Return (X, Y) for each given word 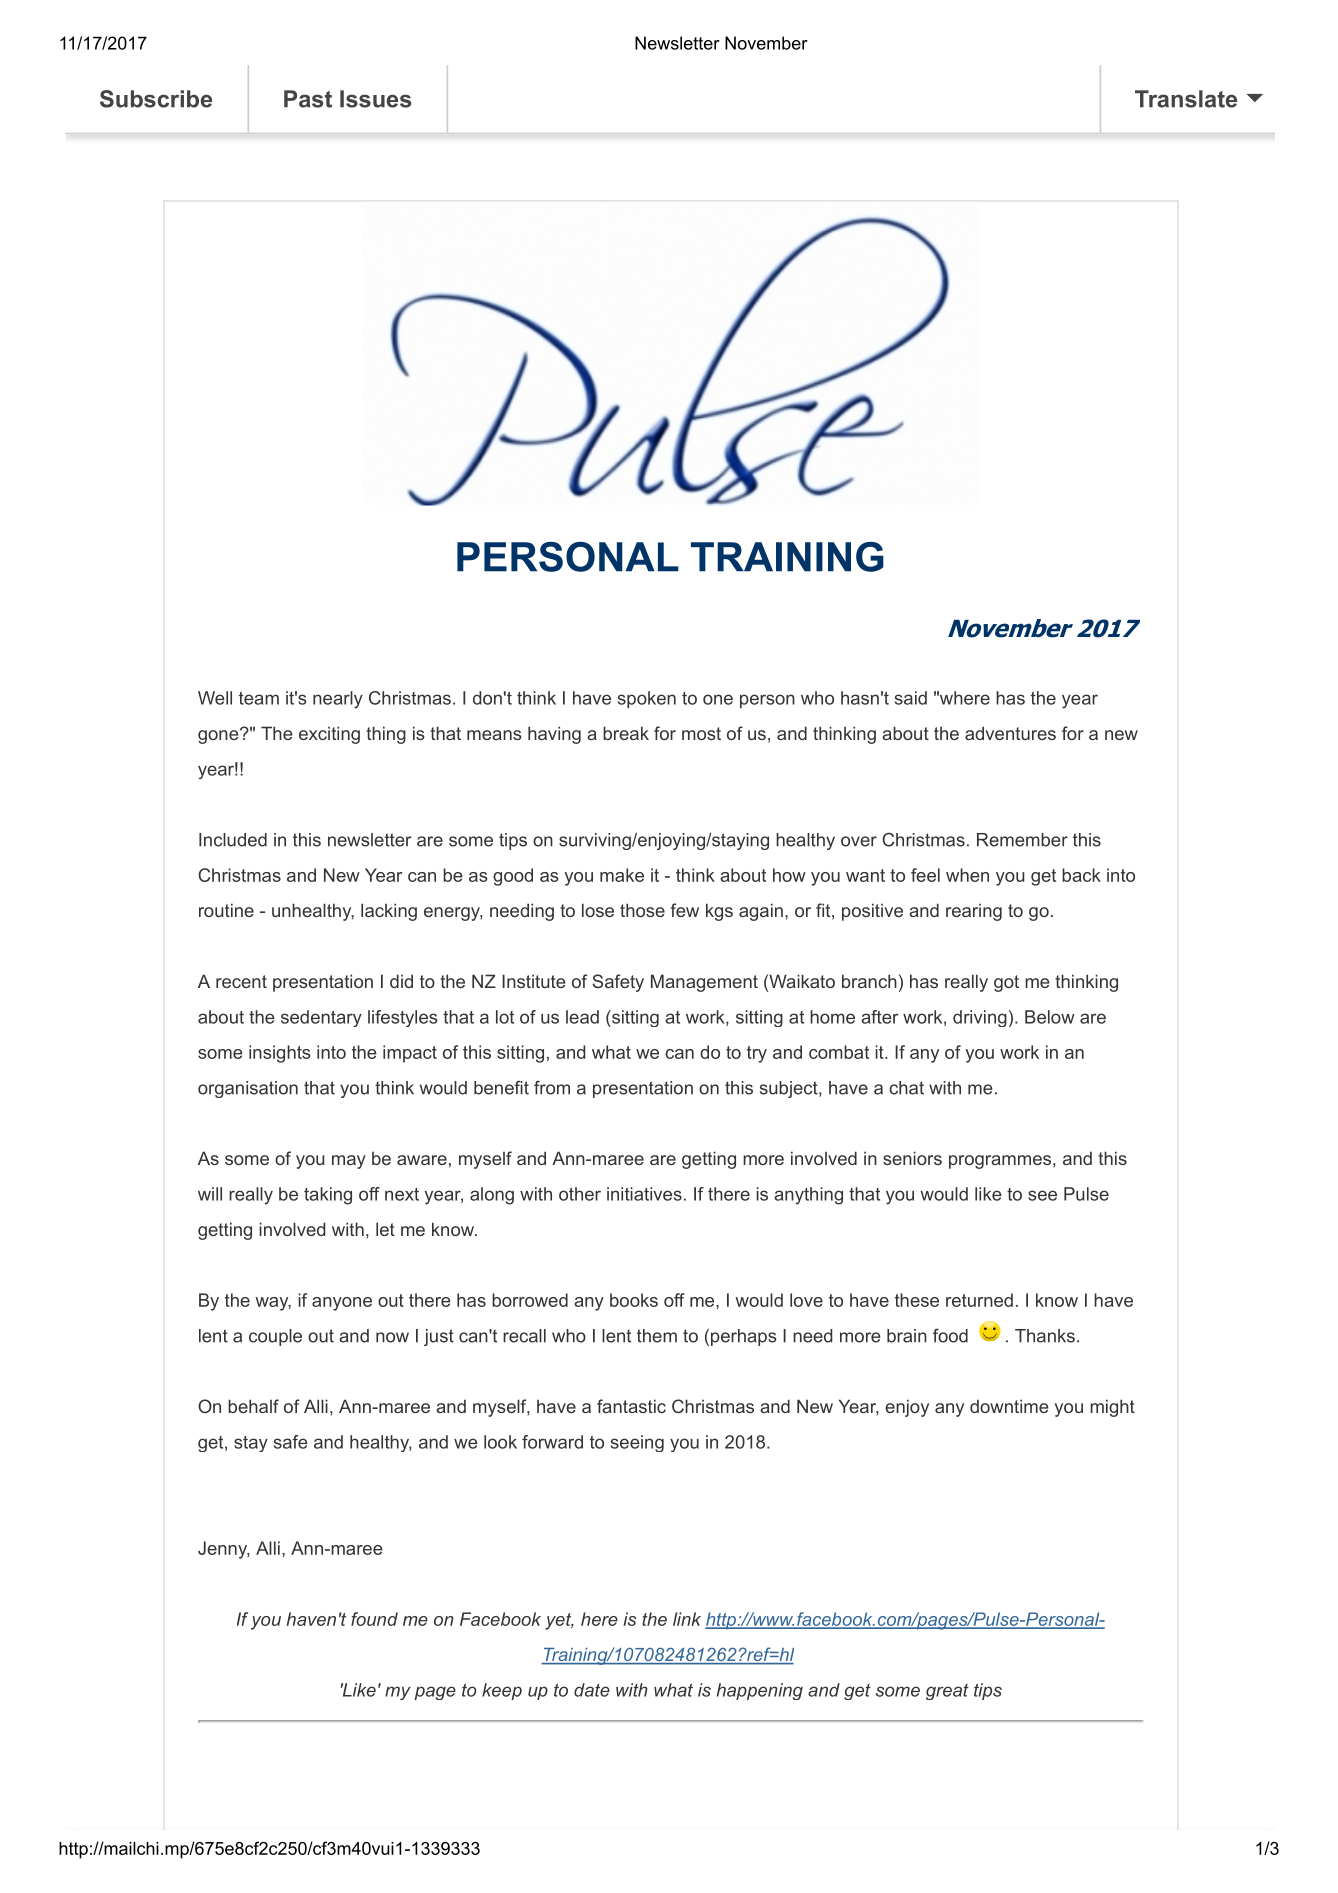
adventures (1010, 733)
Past (308, 99)
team (259, 698)
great (947, 1692)
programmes (1000, 1162)
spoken (647, 699)
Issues (375, 99)
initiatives (644, 1194)
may (349, 1162)
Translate (1186, 99)
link (687, 1619)
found (374, 1619)
